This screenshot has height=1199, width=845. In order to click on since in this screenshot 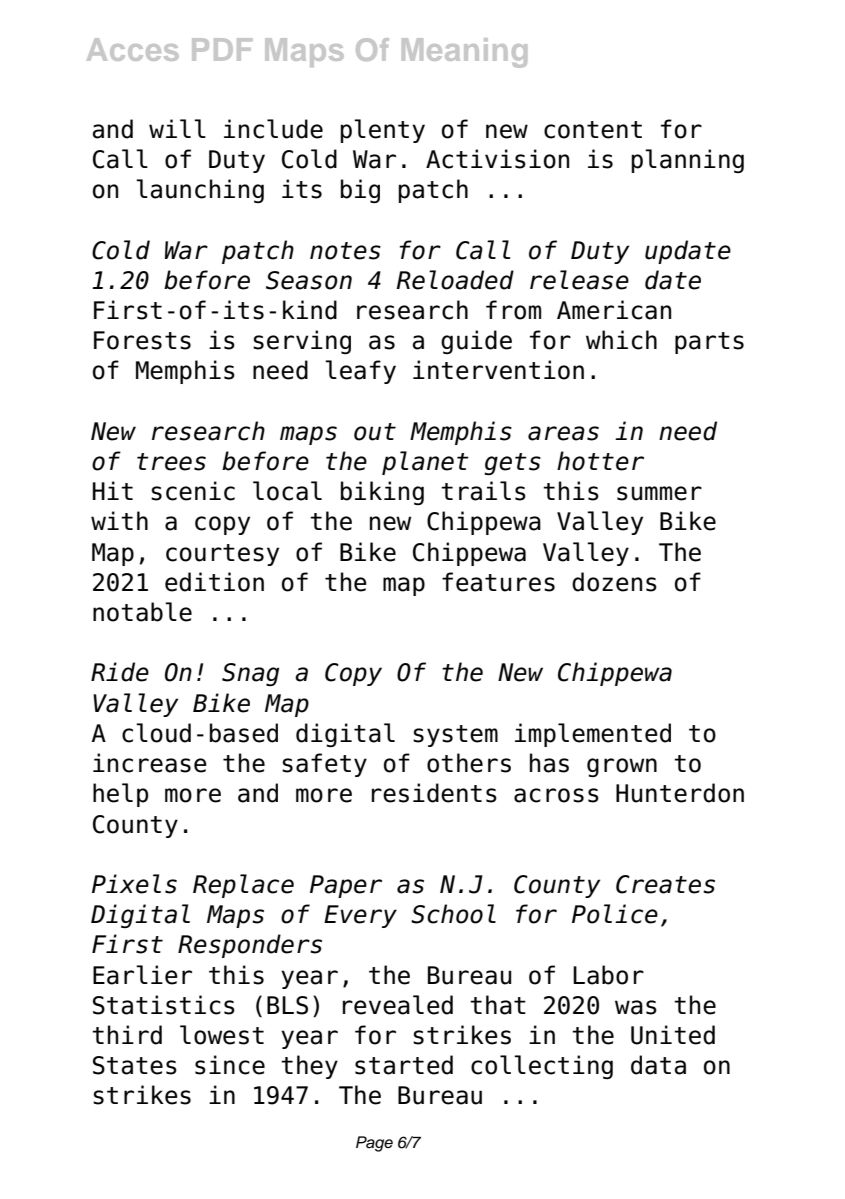, I will do `click(230, 1065)`.
